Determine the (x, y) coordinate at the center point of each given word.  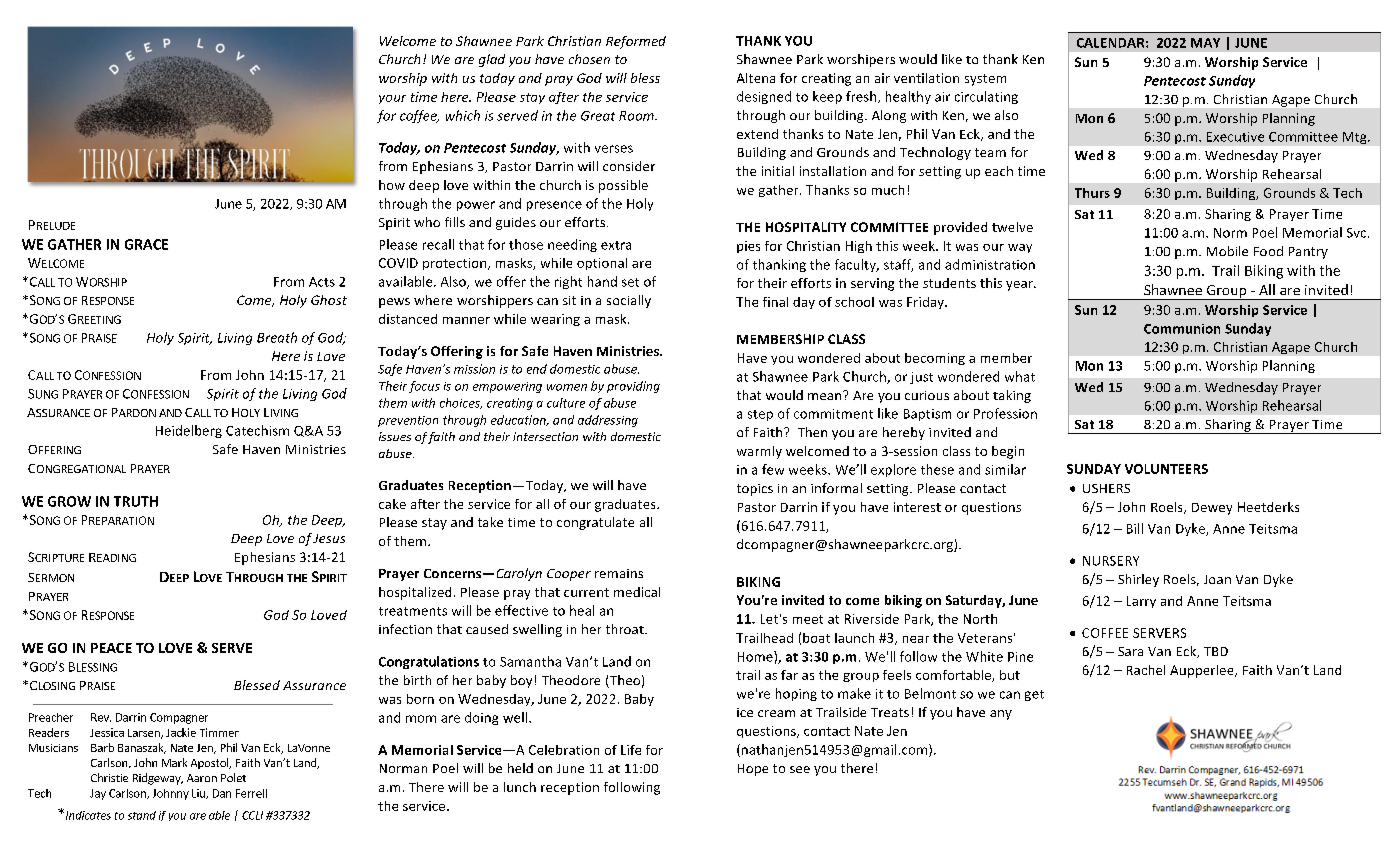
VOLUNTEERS (1166, 469)
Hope (753, 770)
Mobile (1227, 251)
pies (748, 247)
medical (637, 592)
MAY (1205, 43)
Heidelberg (189, 431)
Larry (1141, 602)
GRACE (146, 244)
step (760, 415)
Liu (199, 794)
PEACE (111, 648)
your (392, 99)
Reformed (636, 42)
